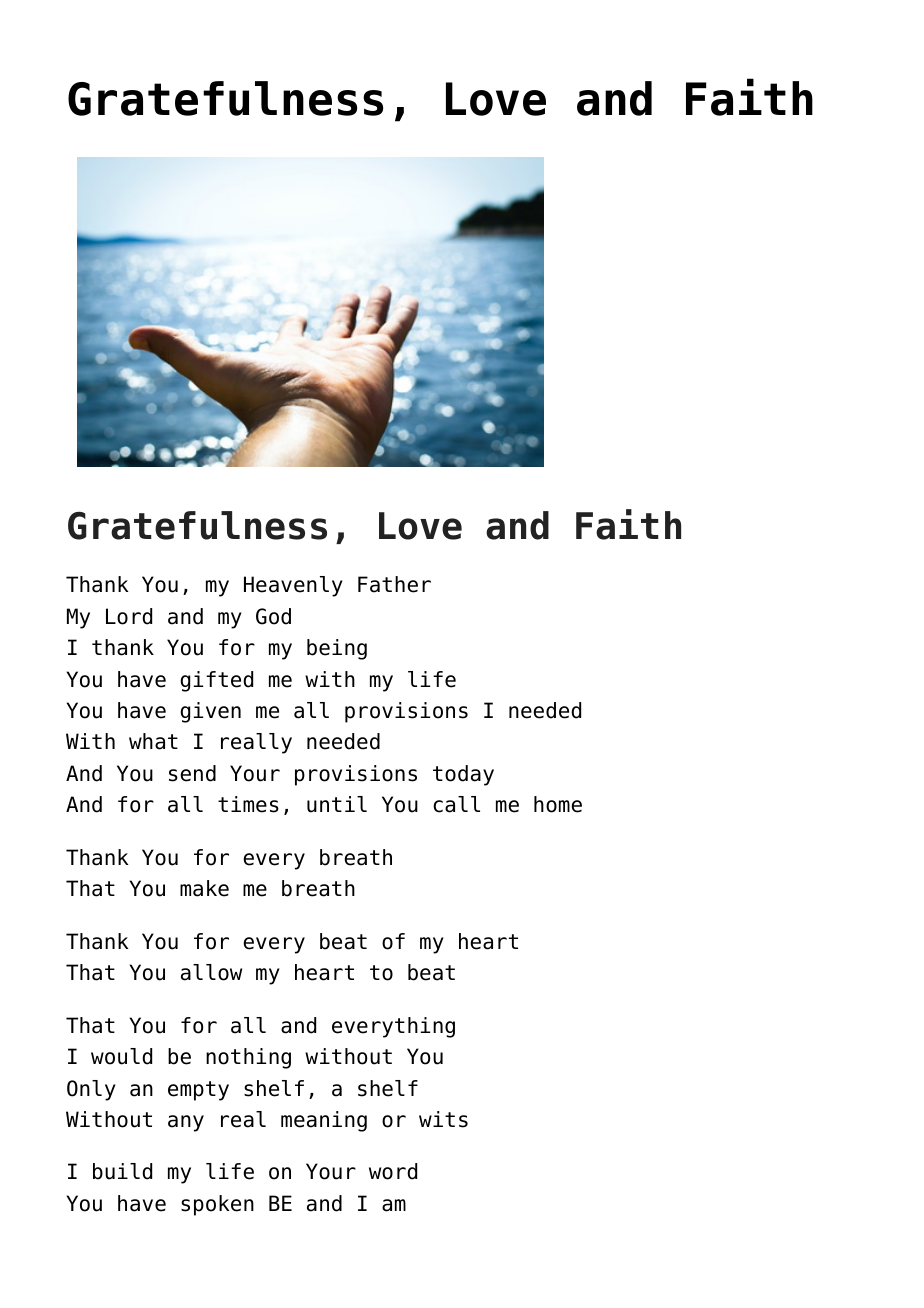 The width and height of the image is (924, 1308). What do you see at coordinates (456, 804) in the image?
I see `call` at bounding box center [456, 804].
